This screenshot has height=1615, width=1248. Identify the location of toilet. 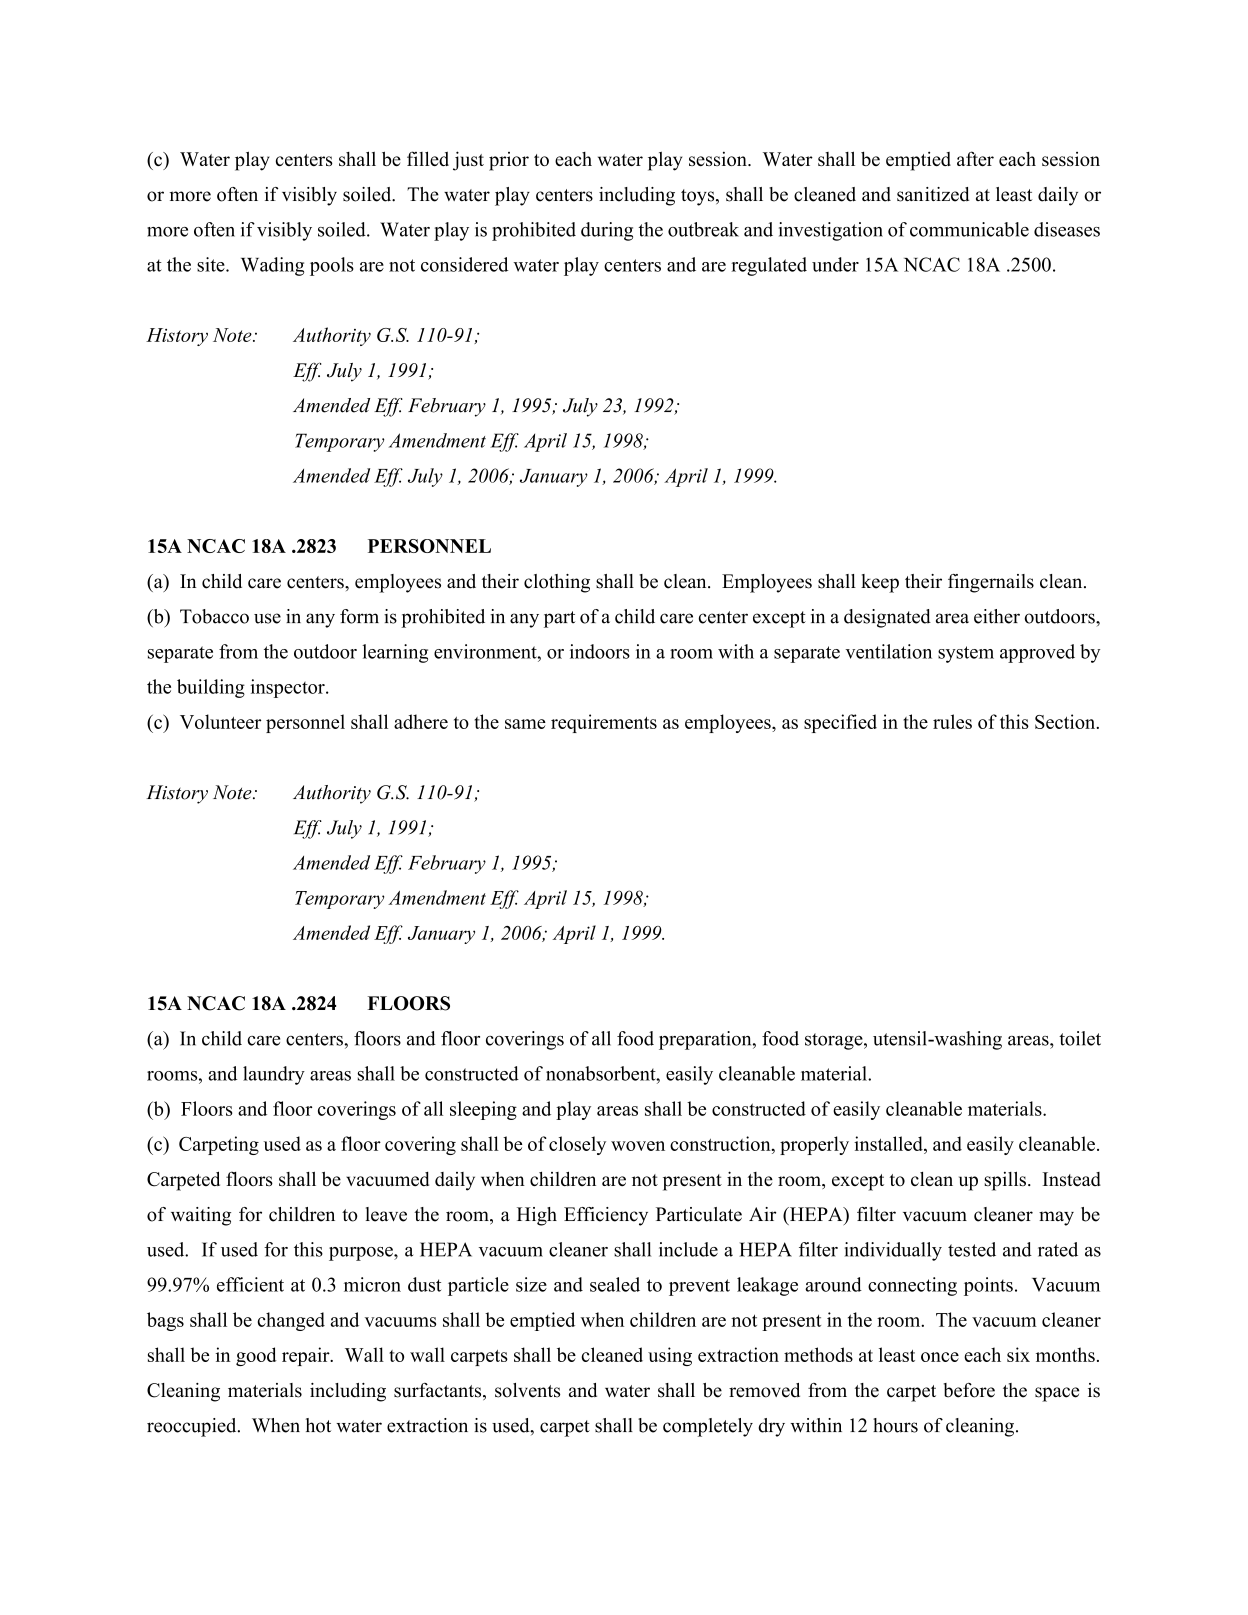
(1080, 1038).
